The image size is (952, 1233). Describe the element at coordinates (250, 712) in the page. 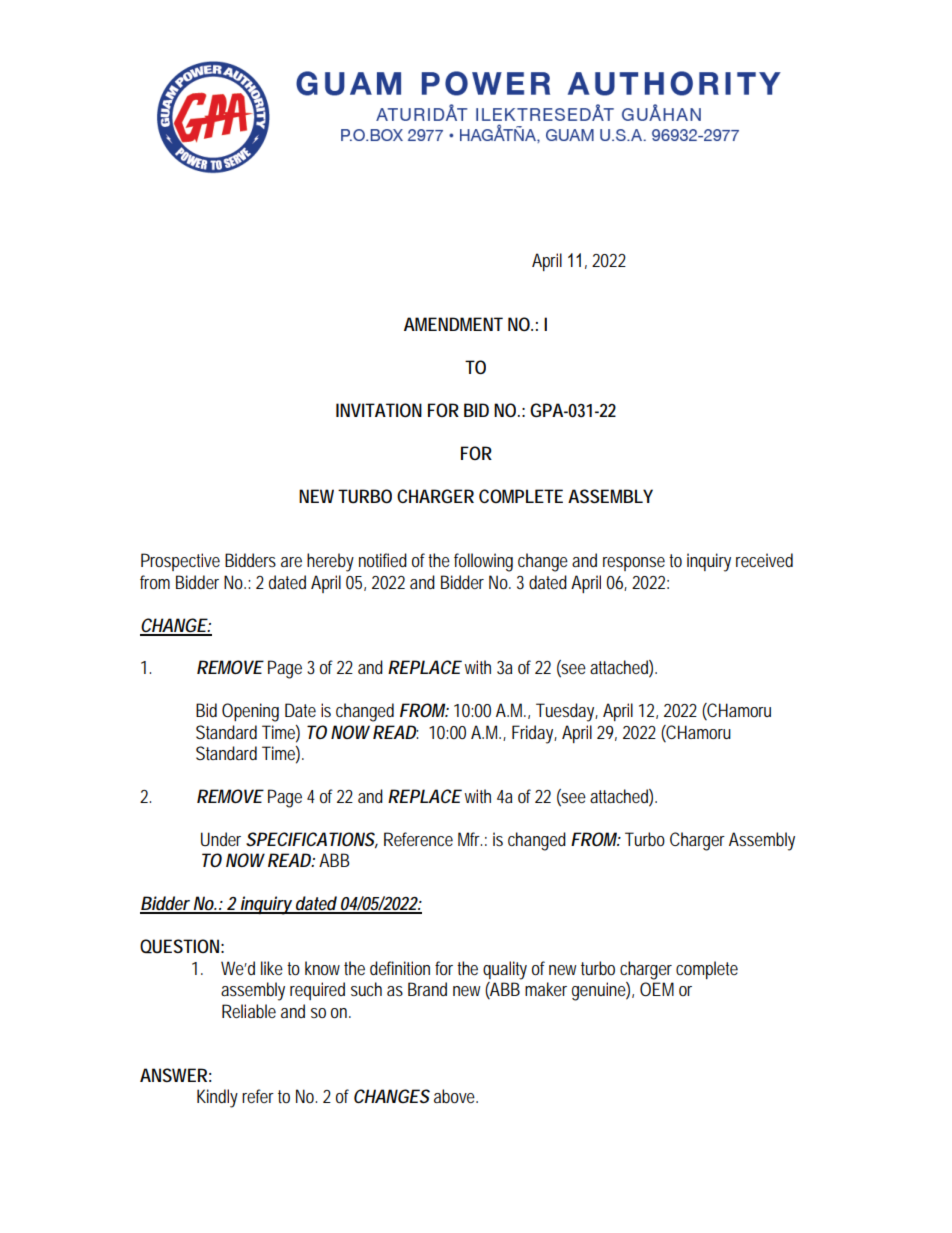

I see `Opening` at that location.
